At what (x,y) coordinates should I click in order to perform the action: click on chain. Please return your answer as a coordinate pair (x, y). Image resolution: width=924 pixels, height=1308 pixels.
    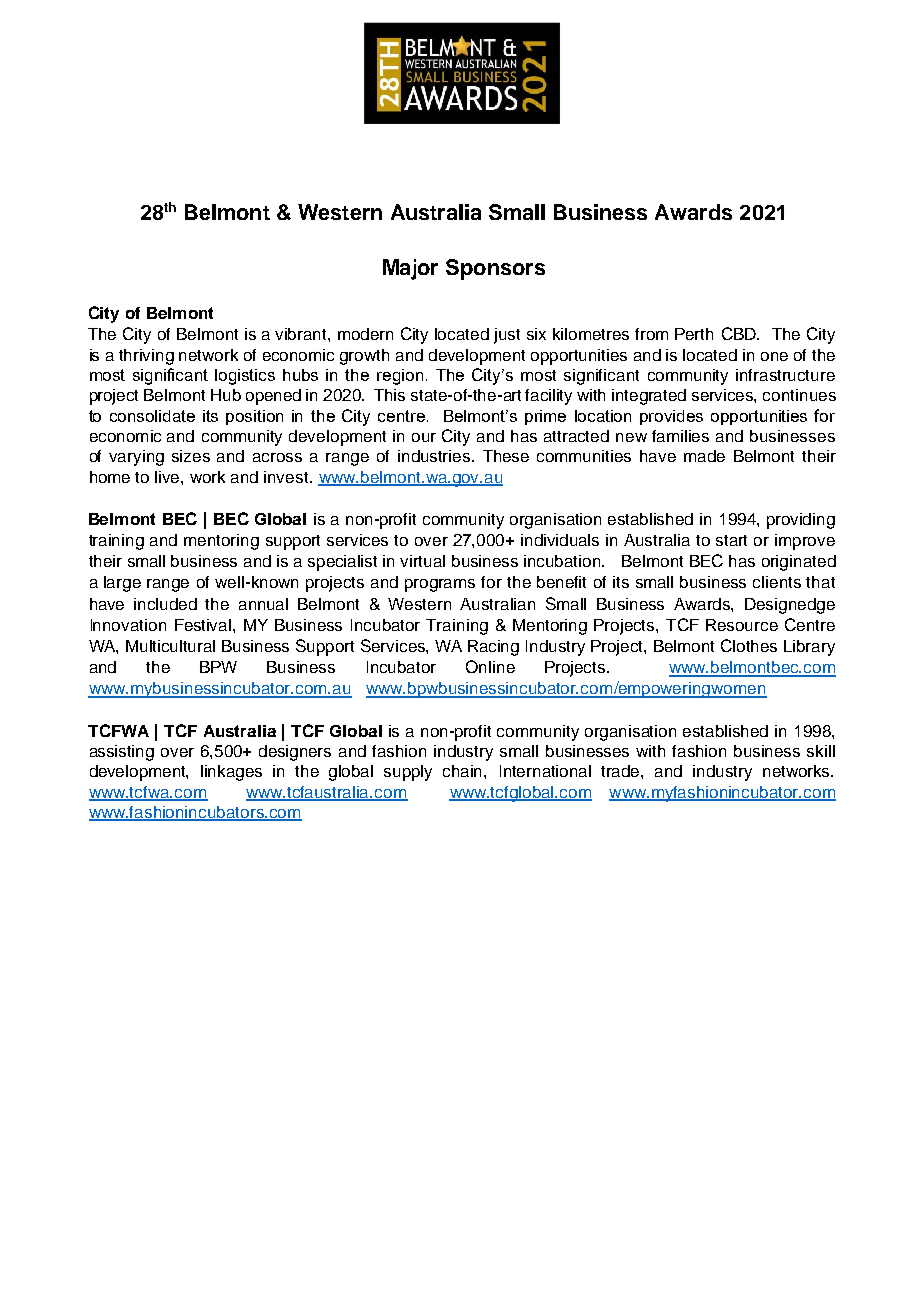
    Looking at the image, I should click on (464, 771).
